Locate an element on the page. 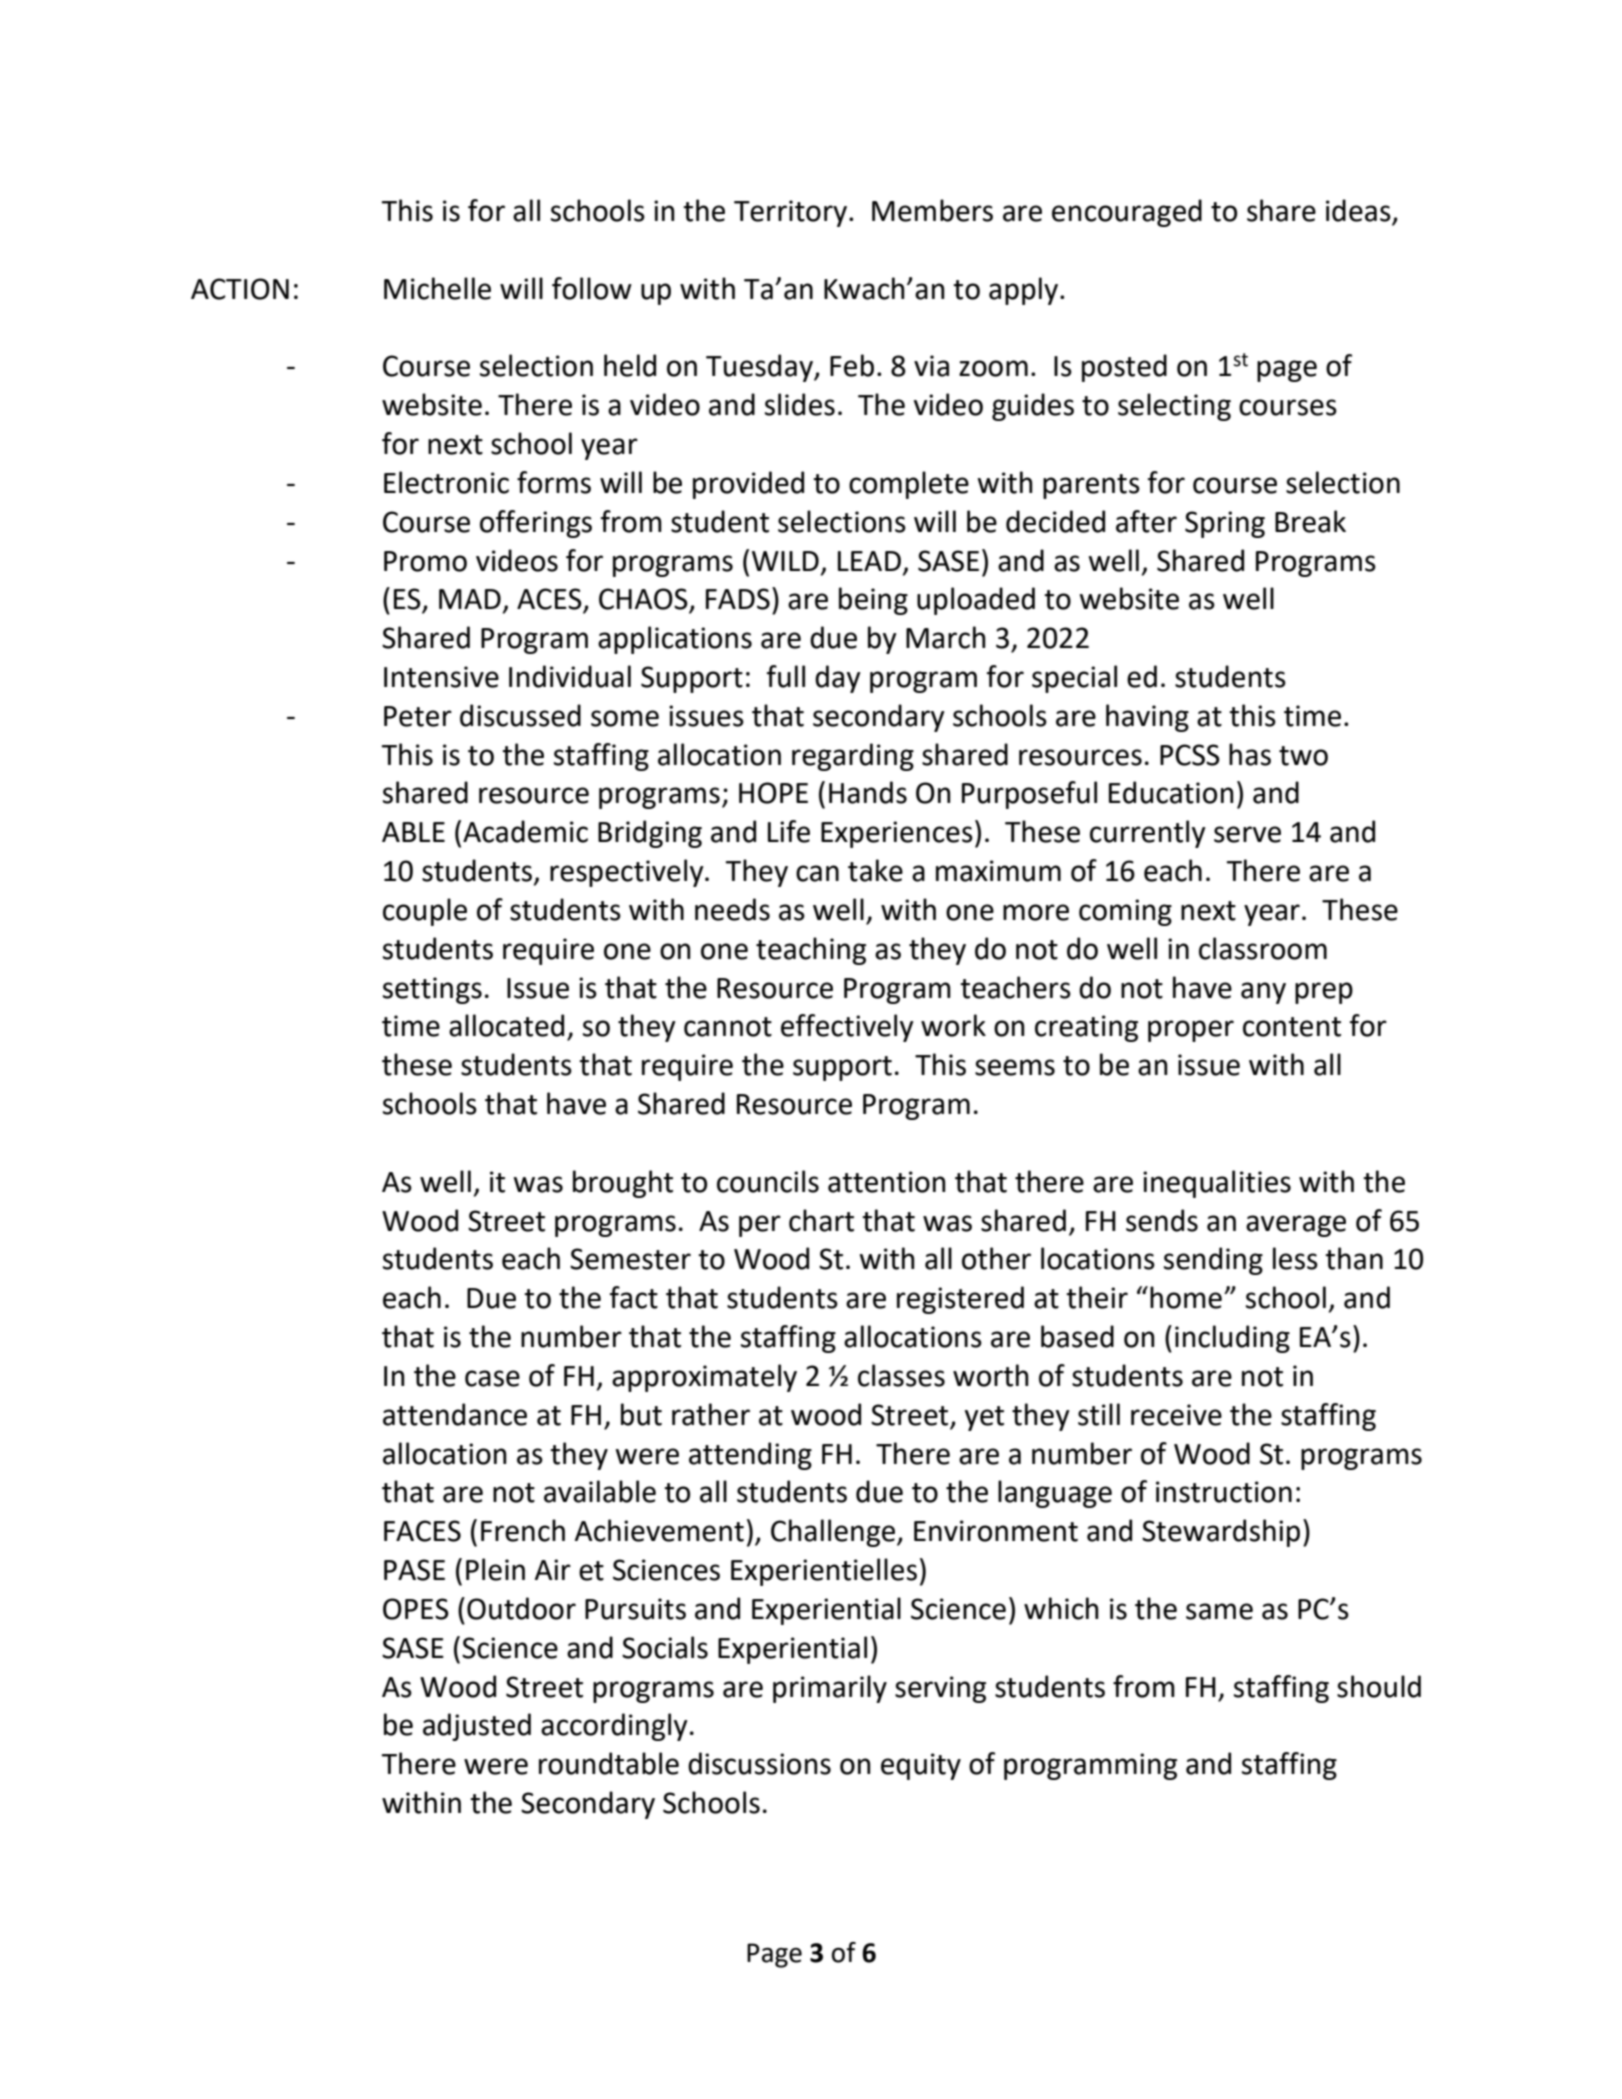 This page has width=1622, height=2099. Michelle is located at coordinates (437, 288).
